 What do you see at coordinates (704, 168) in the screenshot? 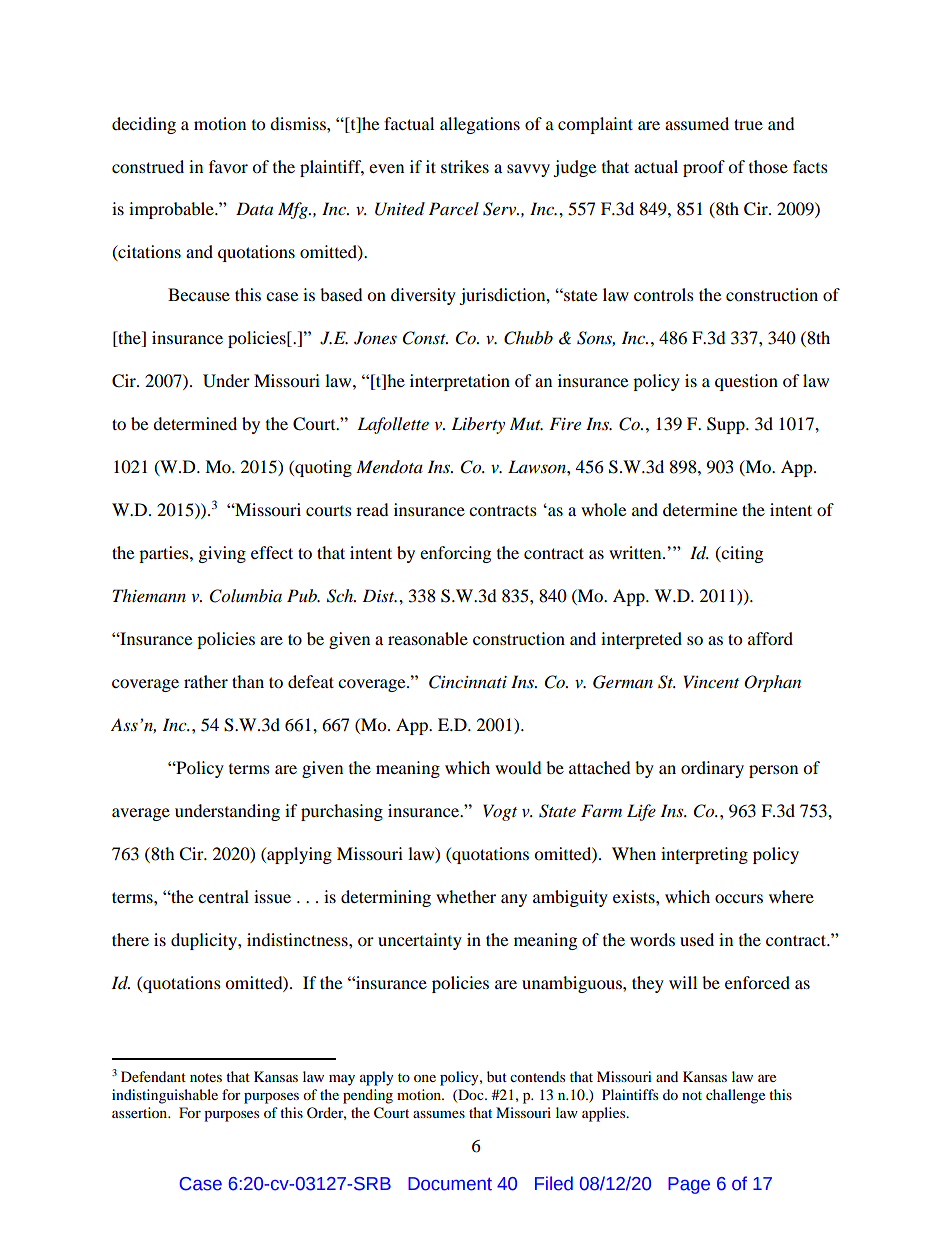
I see `proof` at bounding box center [704, 168].
